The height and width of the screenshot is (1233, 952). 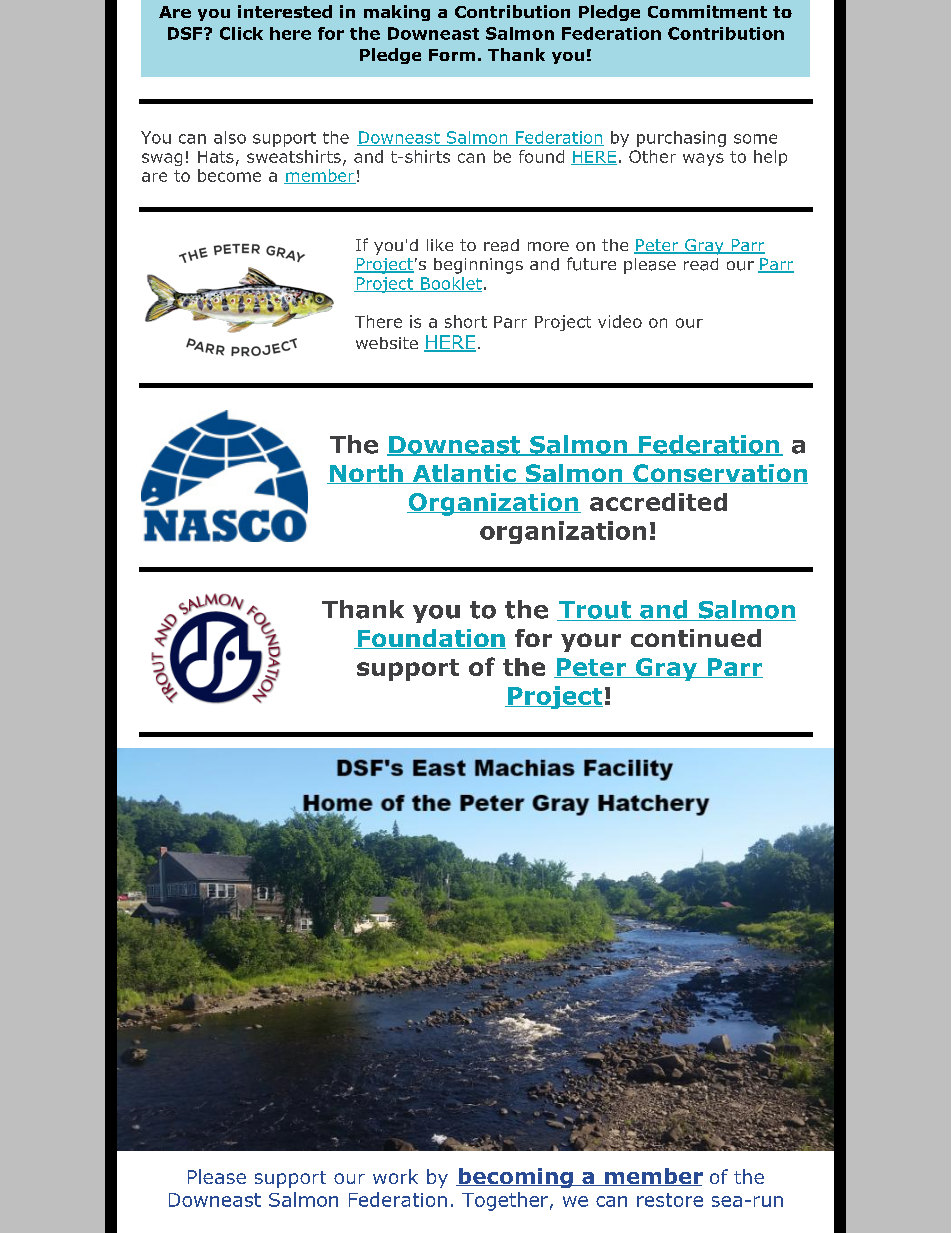 I want to click on Commitment, so click(x=707, y=11).
